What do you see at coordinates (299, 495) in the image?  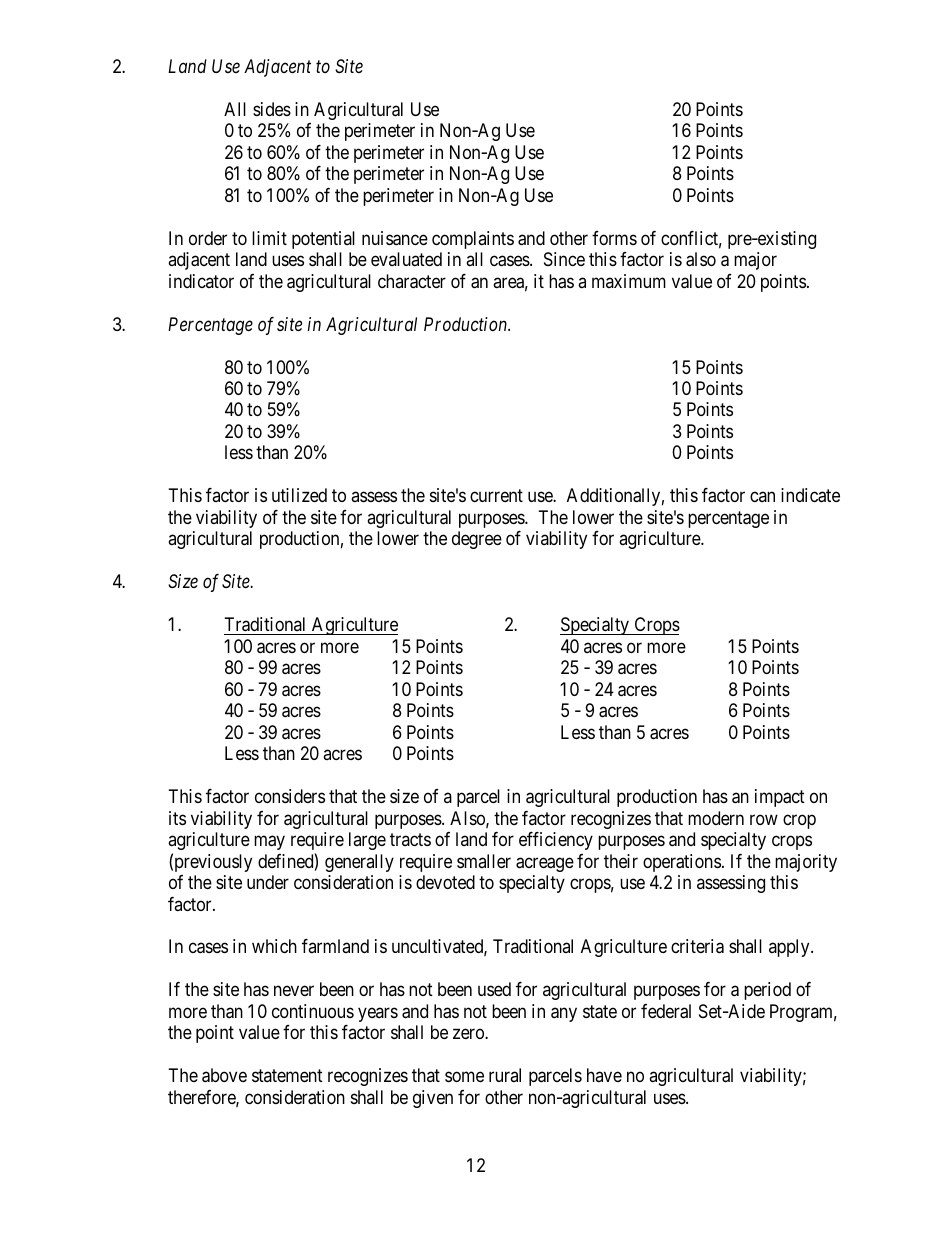 I see `utilized` at bounding box center [299, 495].
